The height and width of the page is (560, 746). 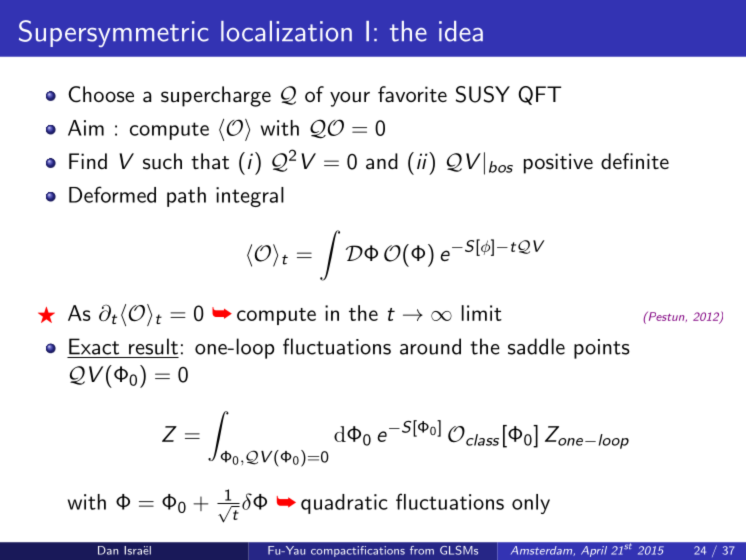 What do you see at coordinates (602, 349) in the page?
I see `points` at bounding box center [602, 349].
